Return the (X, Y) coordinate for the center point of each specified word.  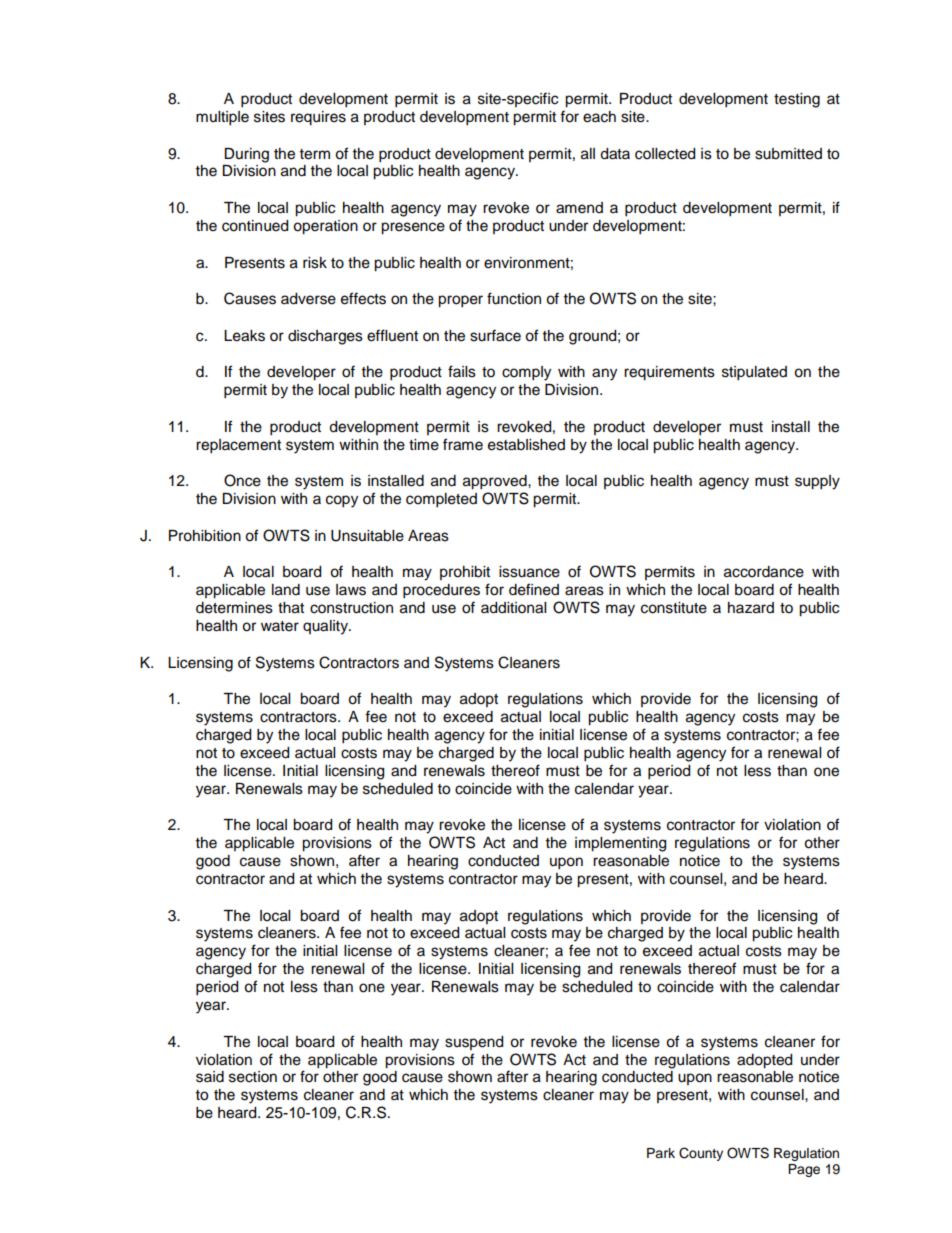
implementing (620, 844)
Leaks (244, 336)
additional (513, 608)
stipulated (754, 373)
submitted (788, 154)
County (701, 1154)
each (599, 117)
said (210, 1077)
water (280, 626)
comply (526, 373)
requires (318, 118)
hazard (751, 608)
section (253, 1077)
